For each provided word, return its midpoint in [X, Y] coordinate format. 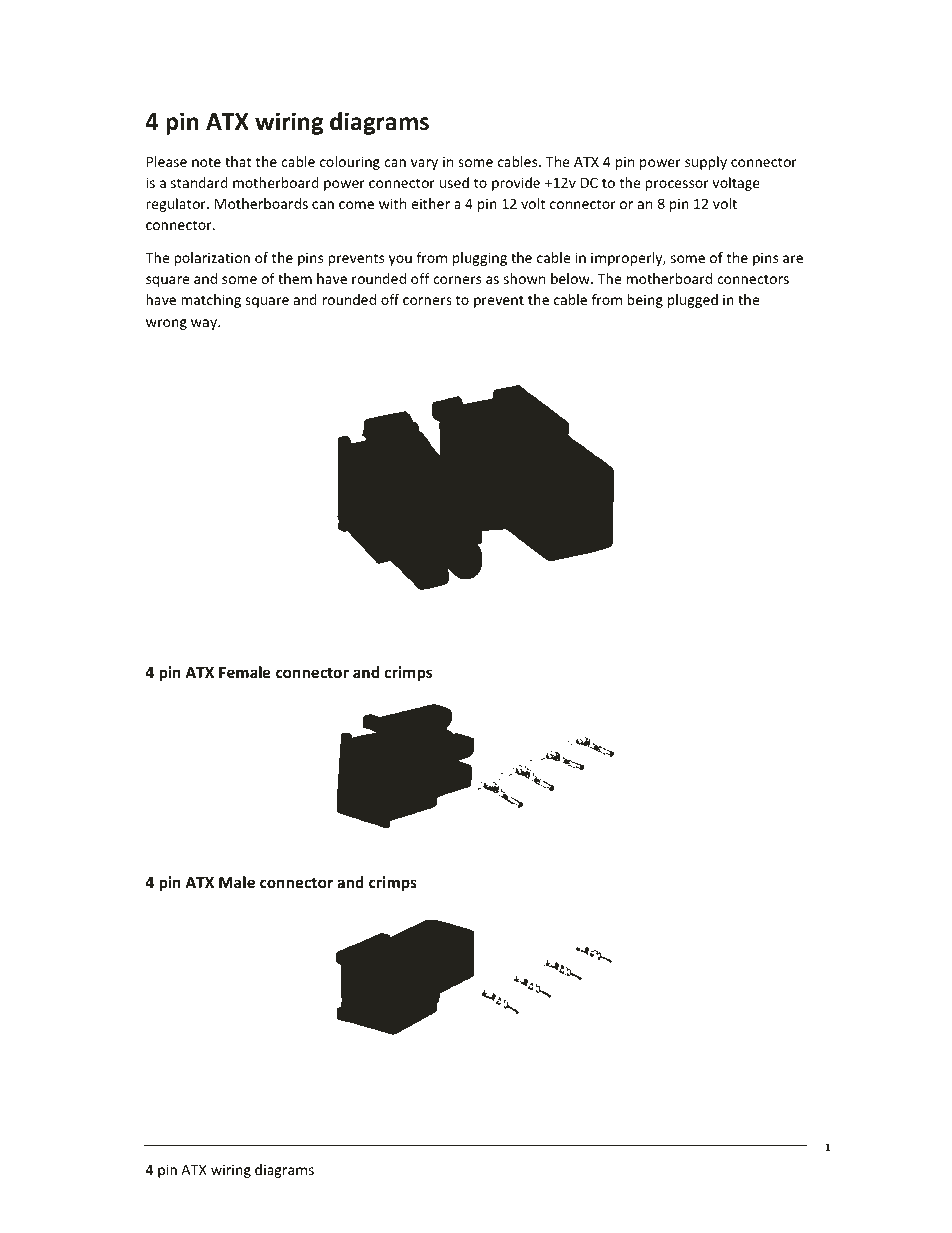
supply [706, 163]
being [645, 301]
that [238, 161]
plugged [693, 301]
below [571, 278]
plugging [480, 259]
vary [424, 164]
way [205, 324]
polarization [212, 259]
